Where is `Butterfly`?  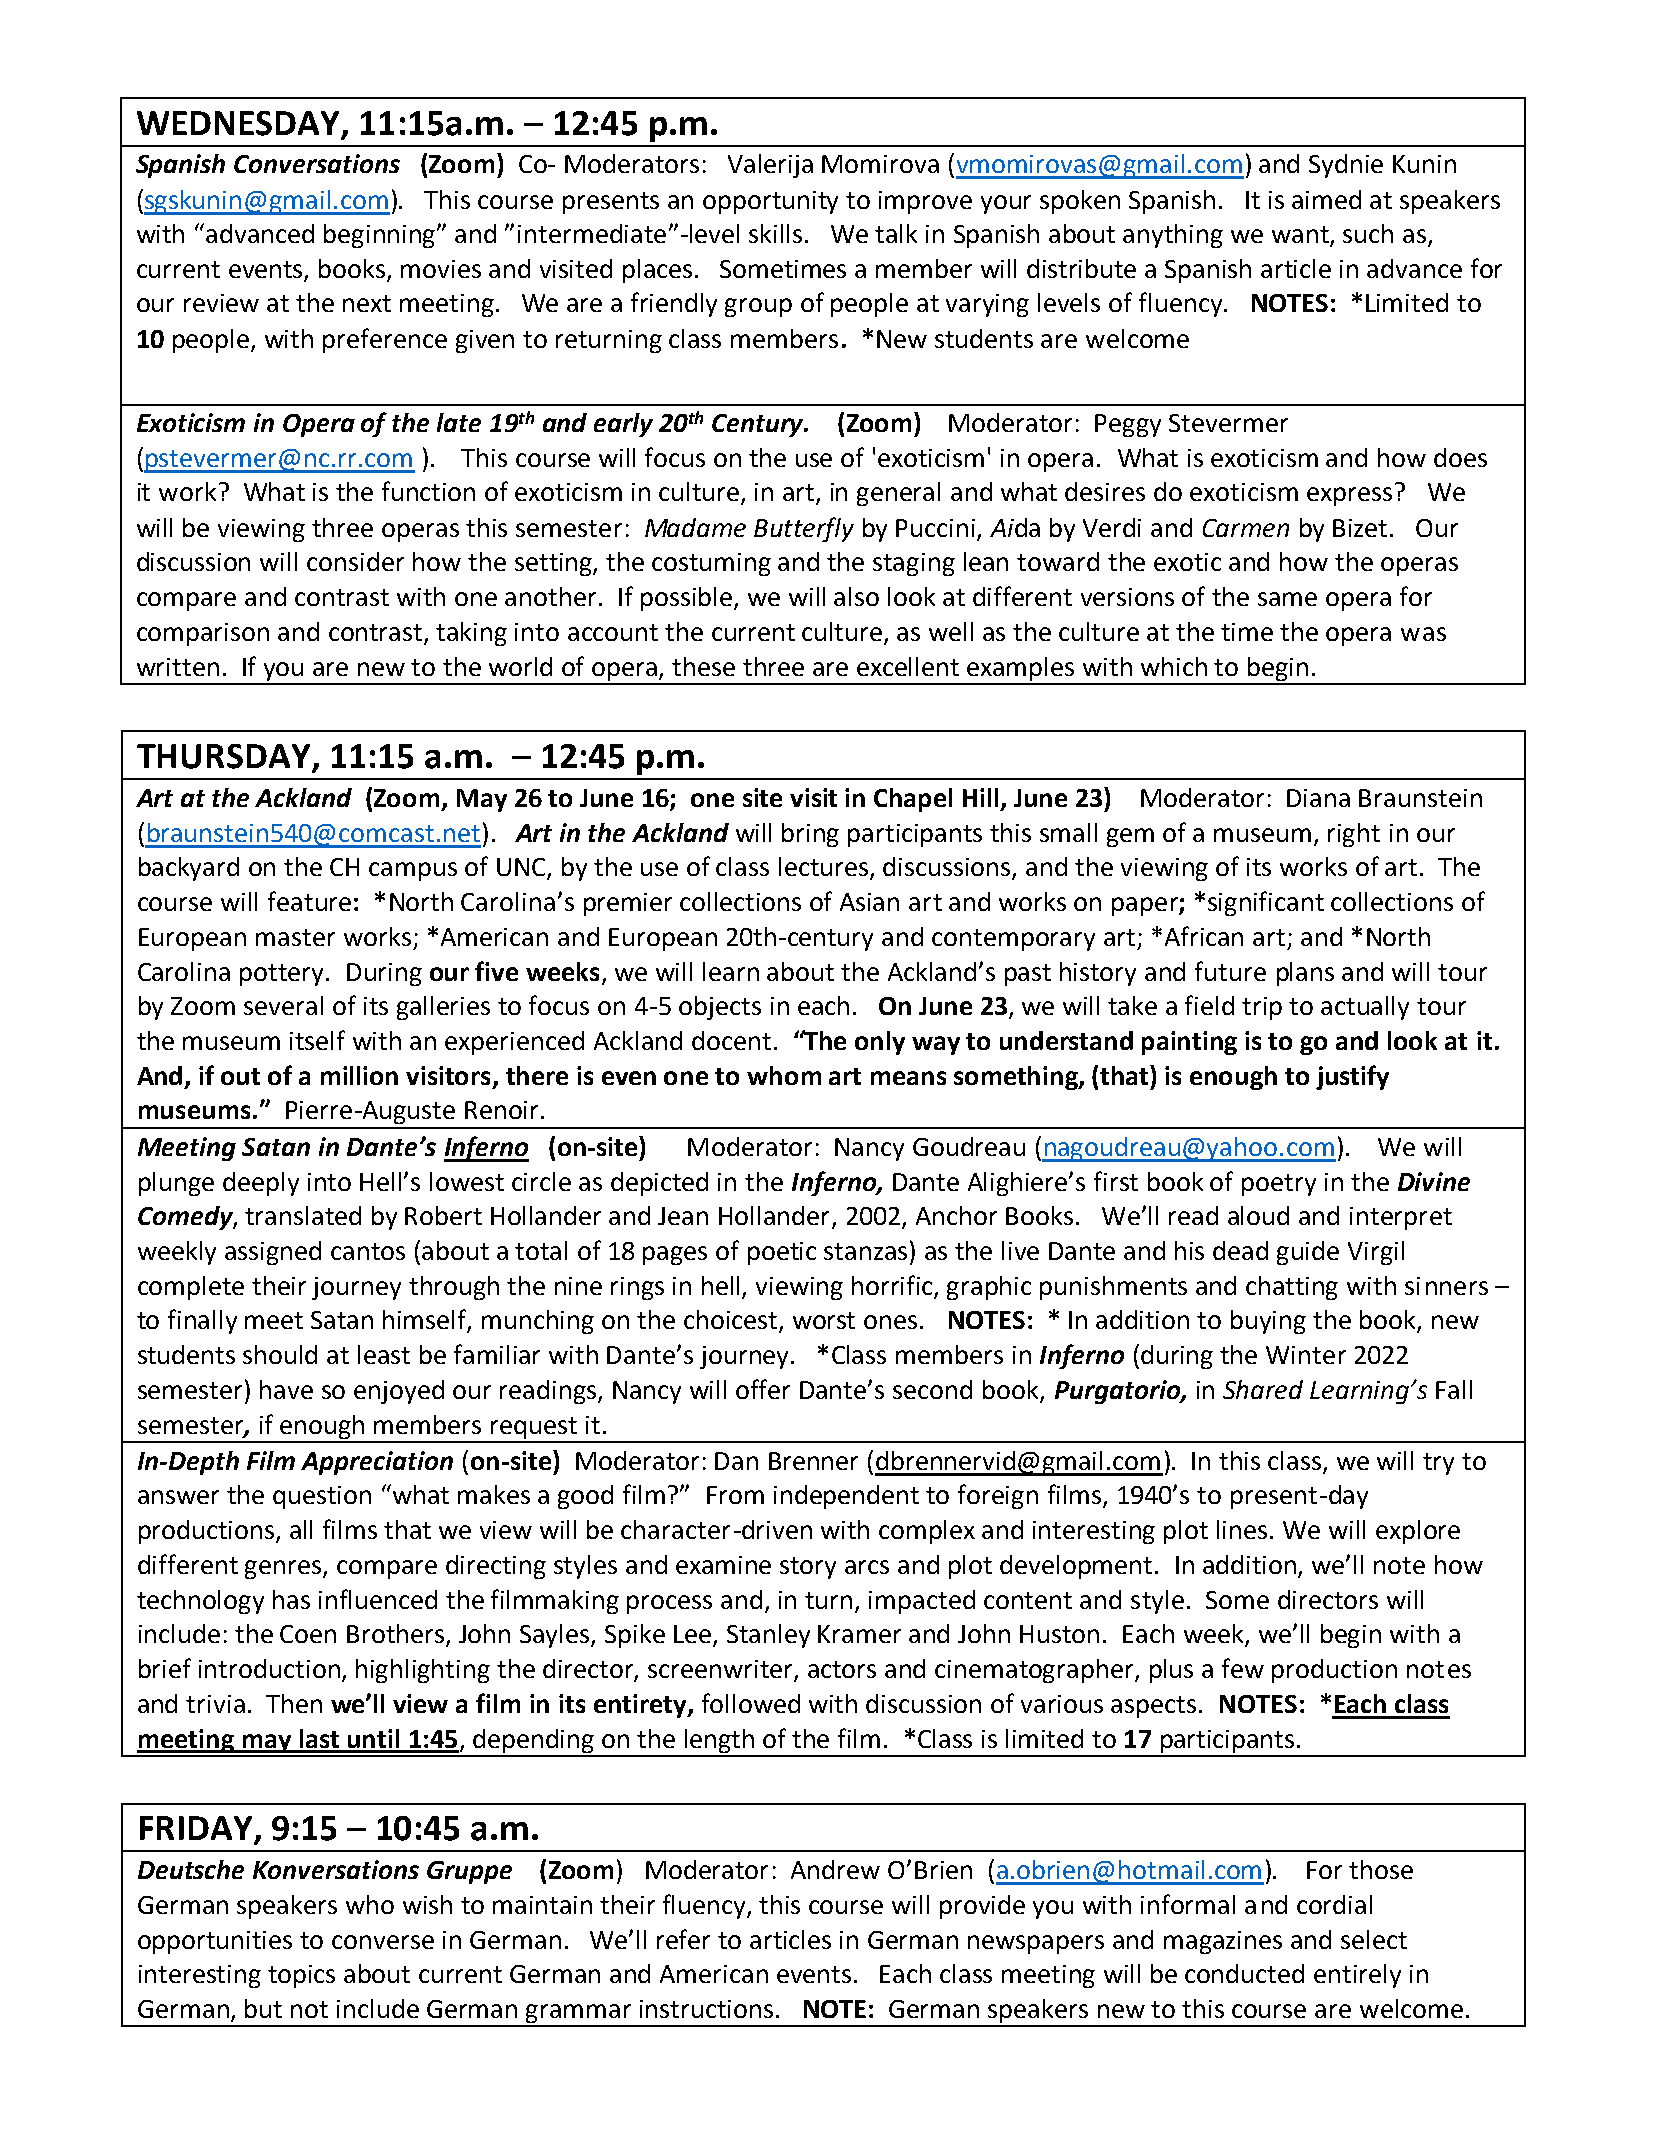
Butterfly is located at coordinates (804, 529).
